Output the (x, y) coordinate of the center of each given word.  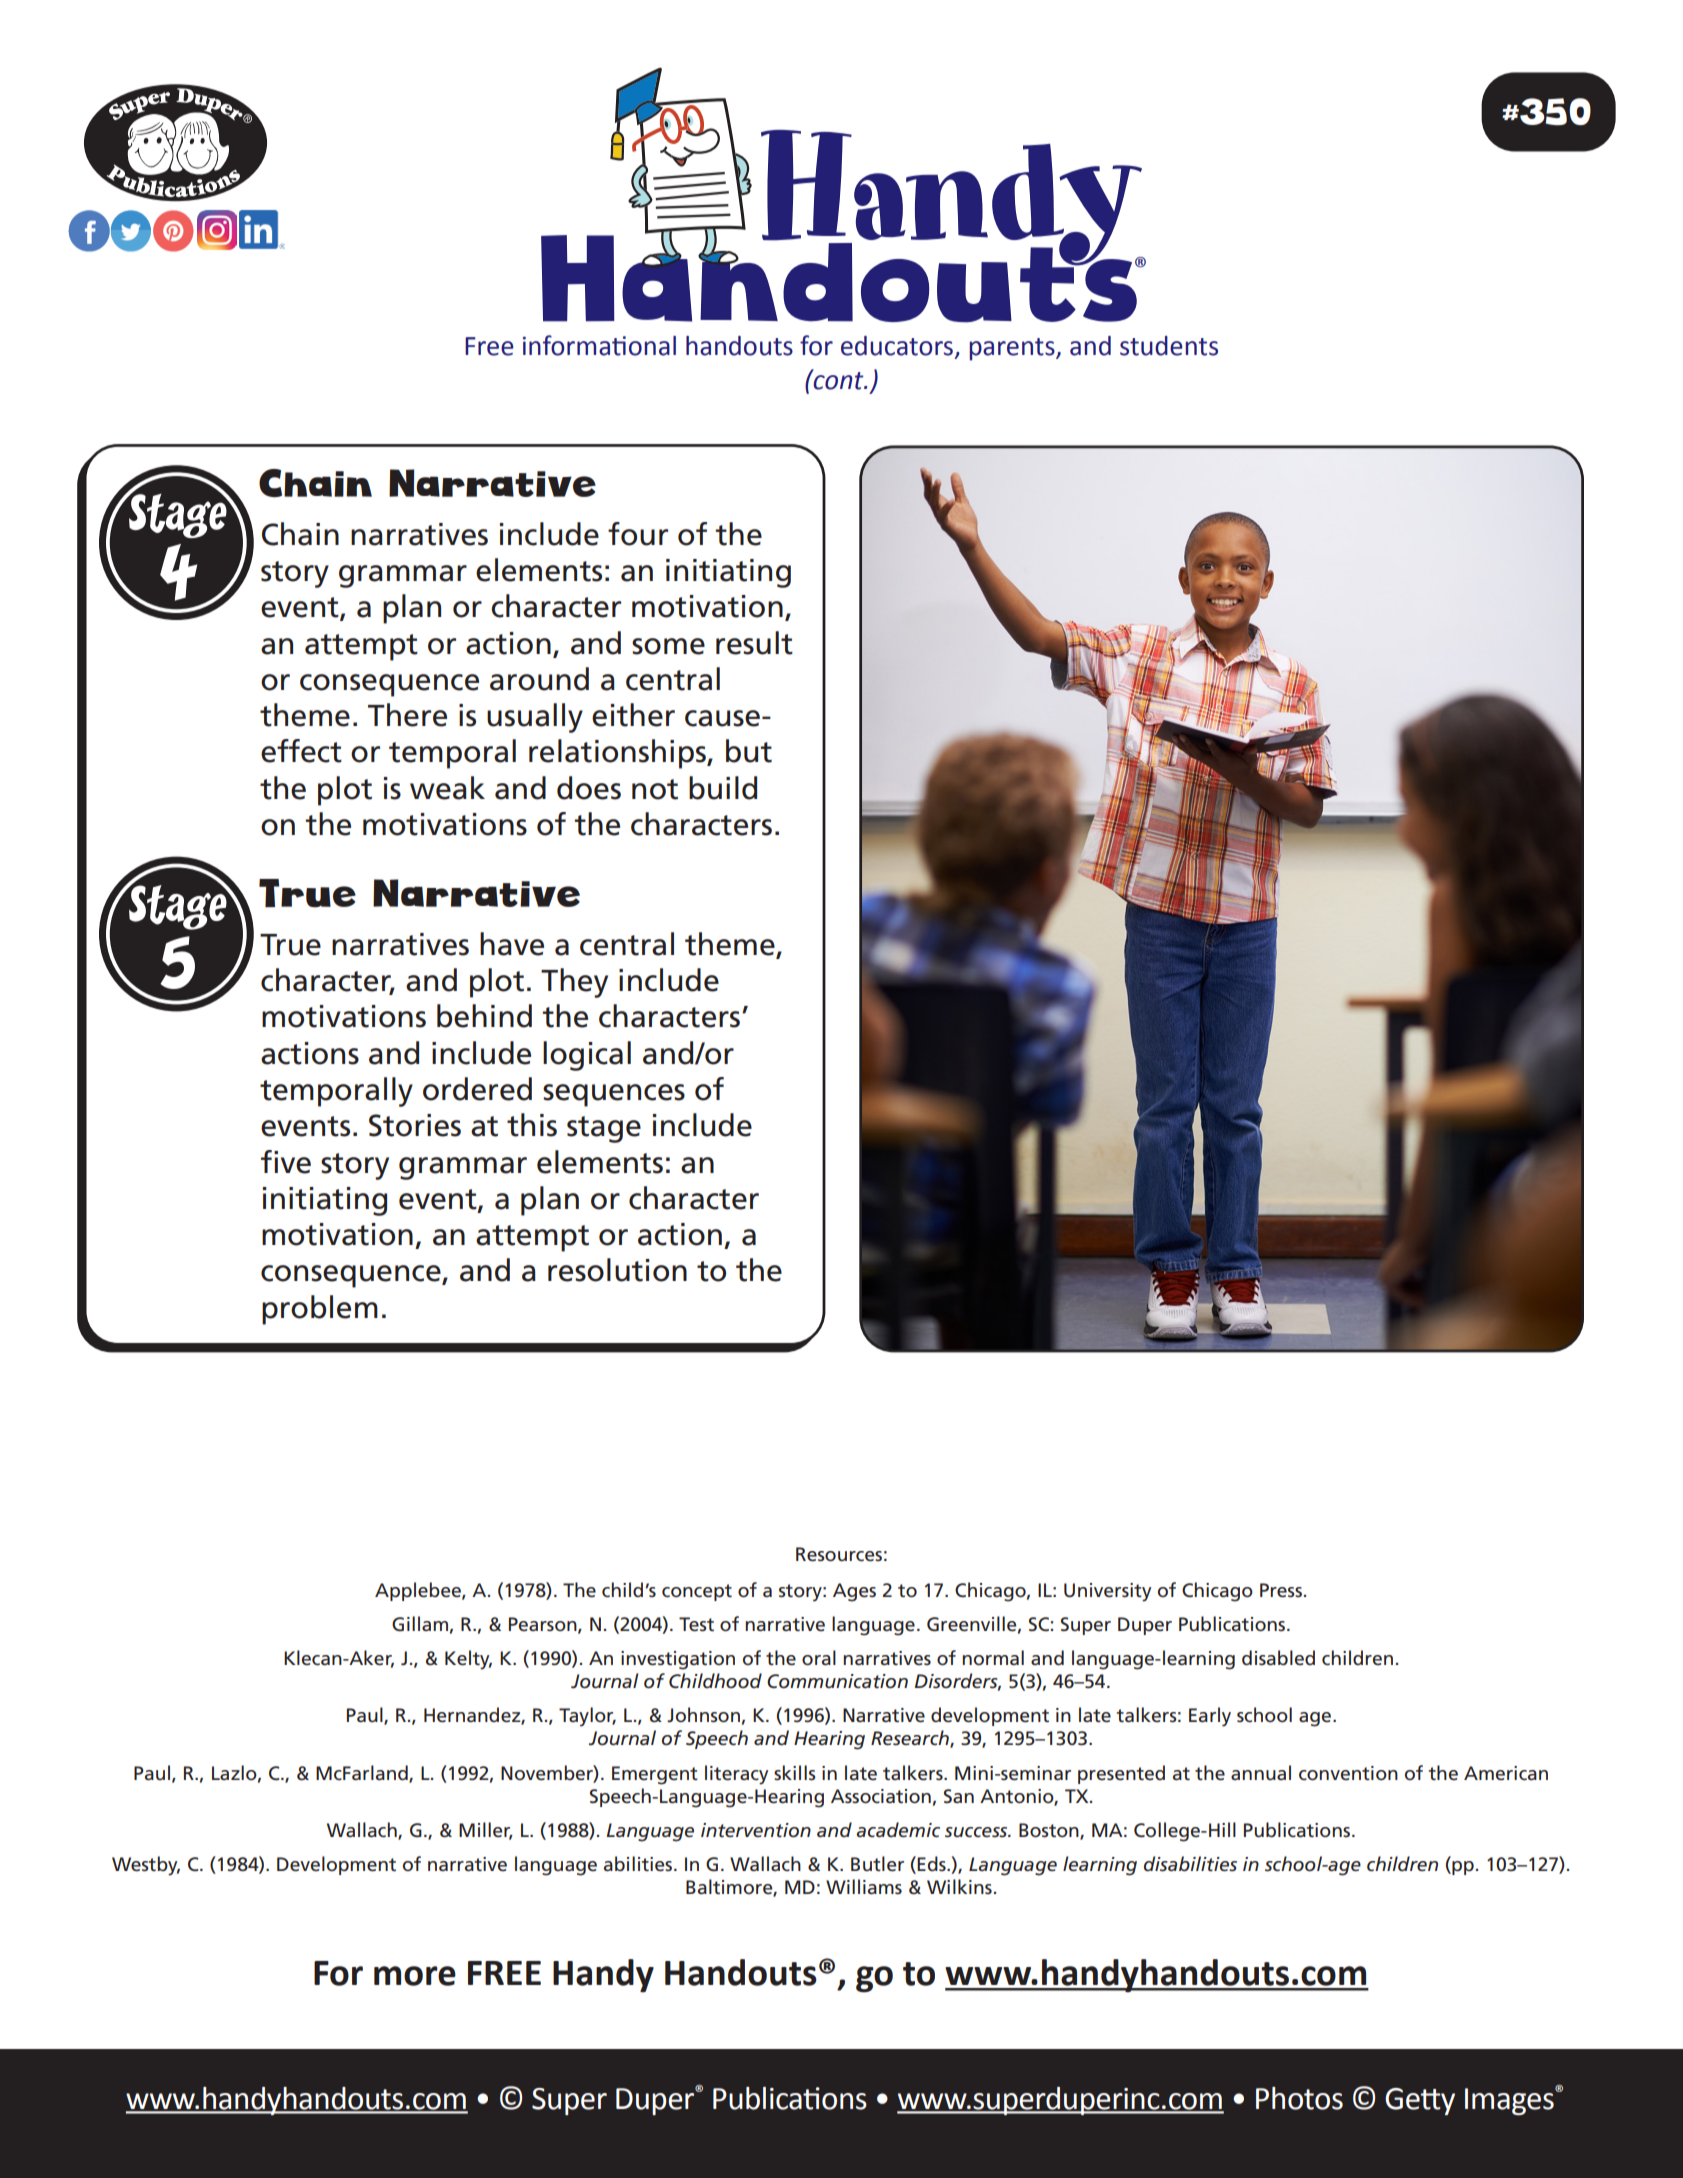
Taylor (587, 1717)
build (723, 788)
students (1169, 346)
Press (1281, 1590)
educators (897, 346)
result (754, 643)
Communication (837, 1681)
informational (599, 345)
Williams (864, 1887)
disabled (1278, 1658)
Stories (415, 1125)
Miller (486, 1831)
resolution (617, 1270)
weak (447, 788)
